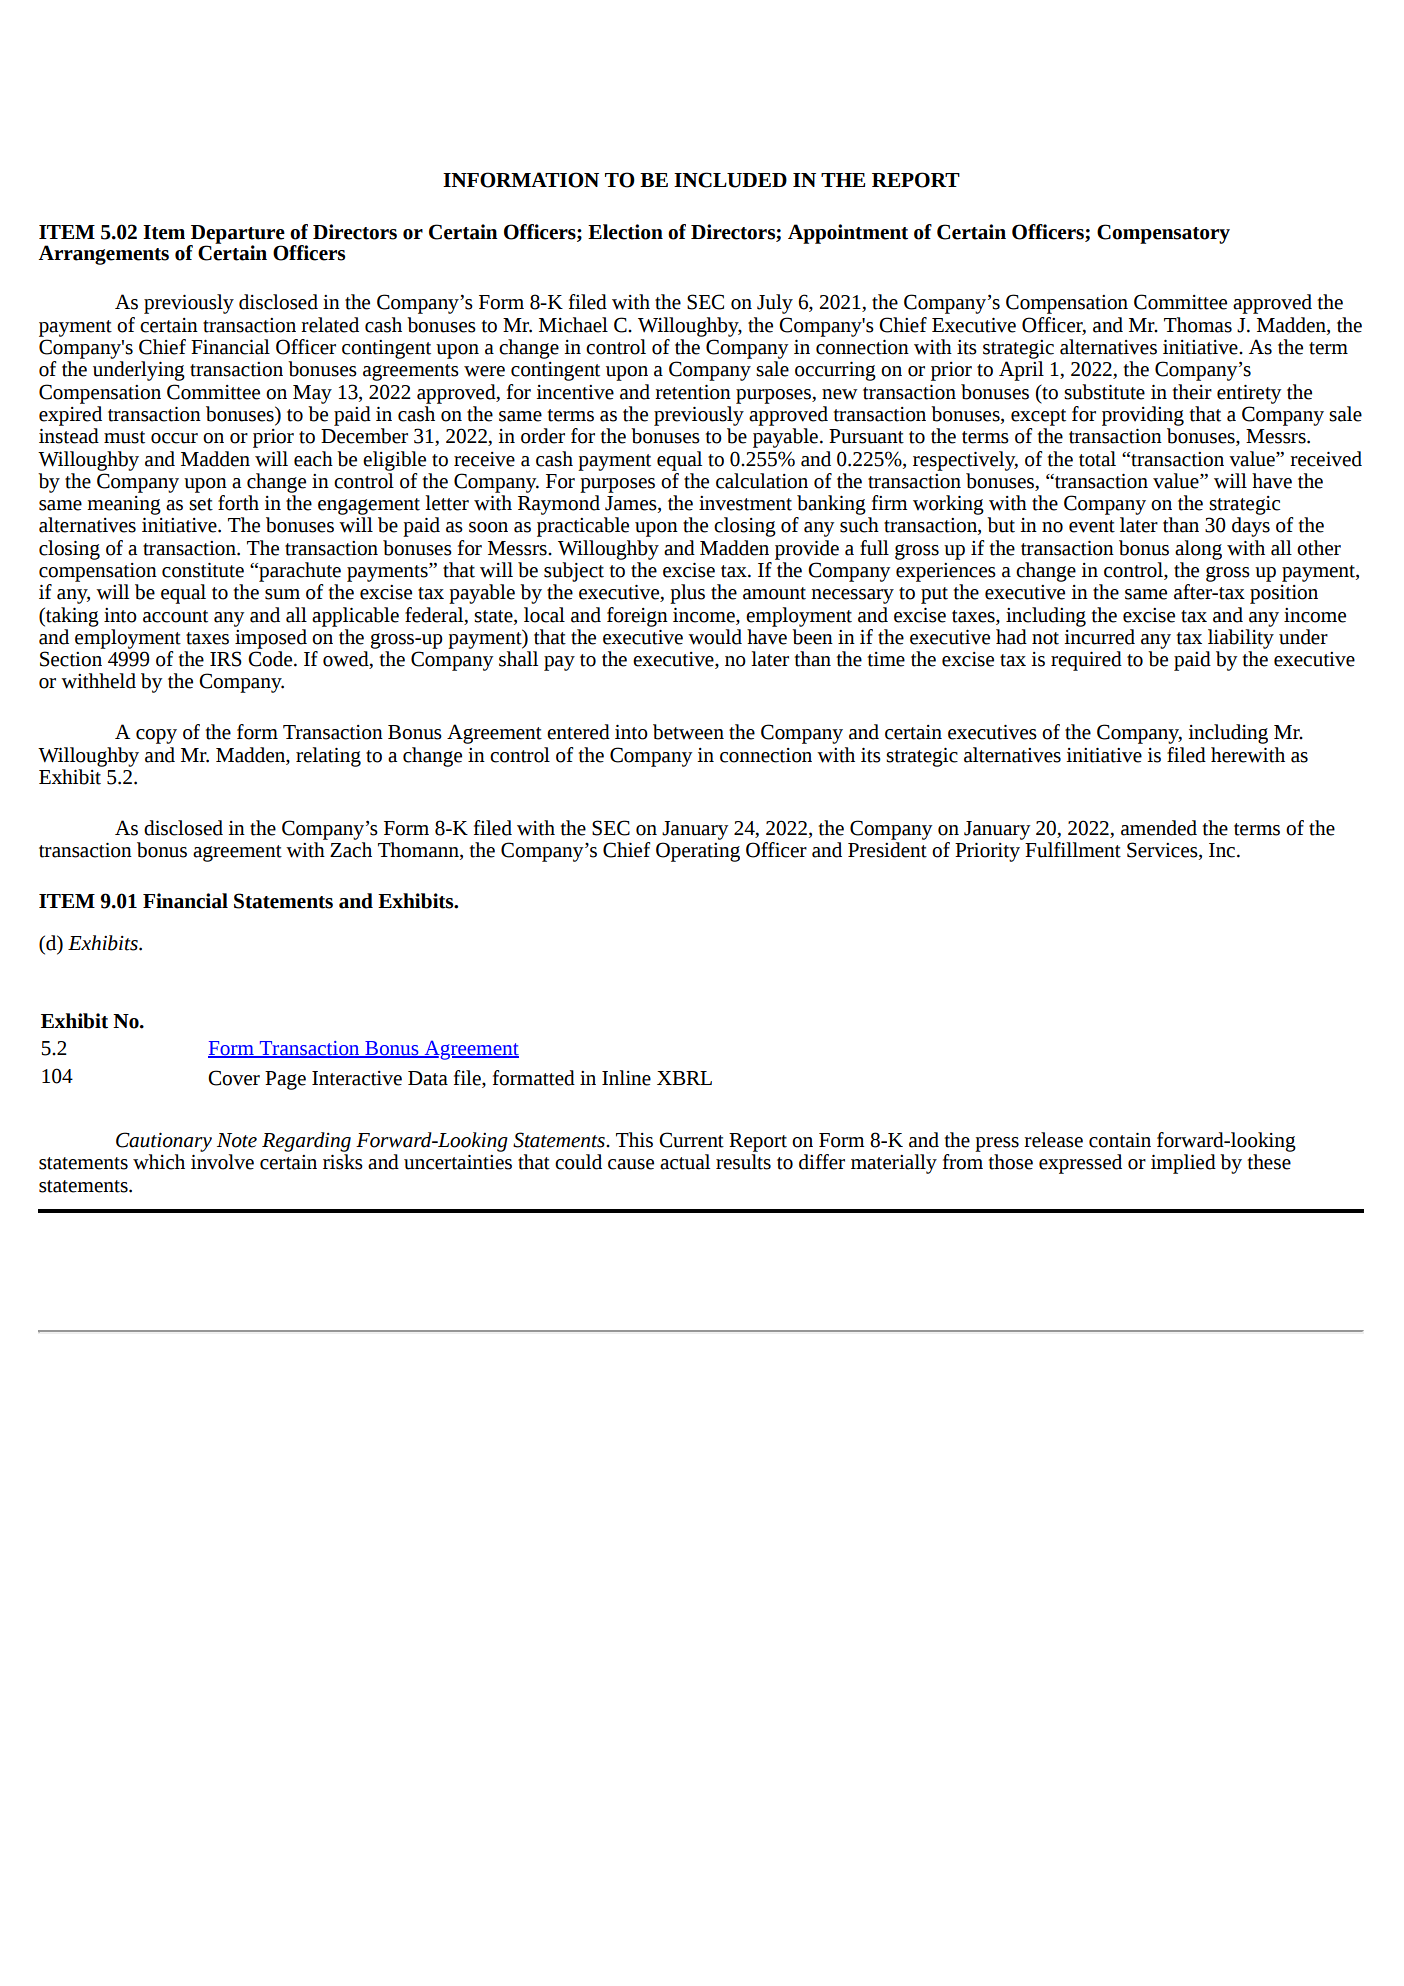 The height and width of the document is (1986, 1404). Describe the element at coordinates (237, 235) in the document. I see `Departure` at that location.
